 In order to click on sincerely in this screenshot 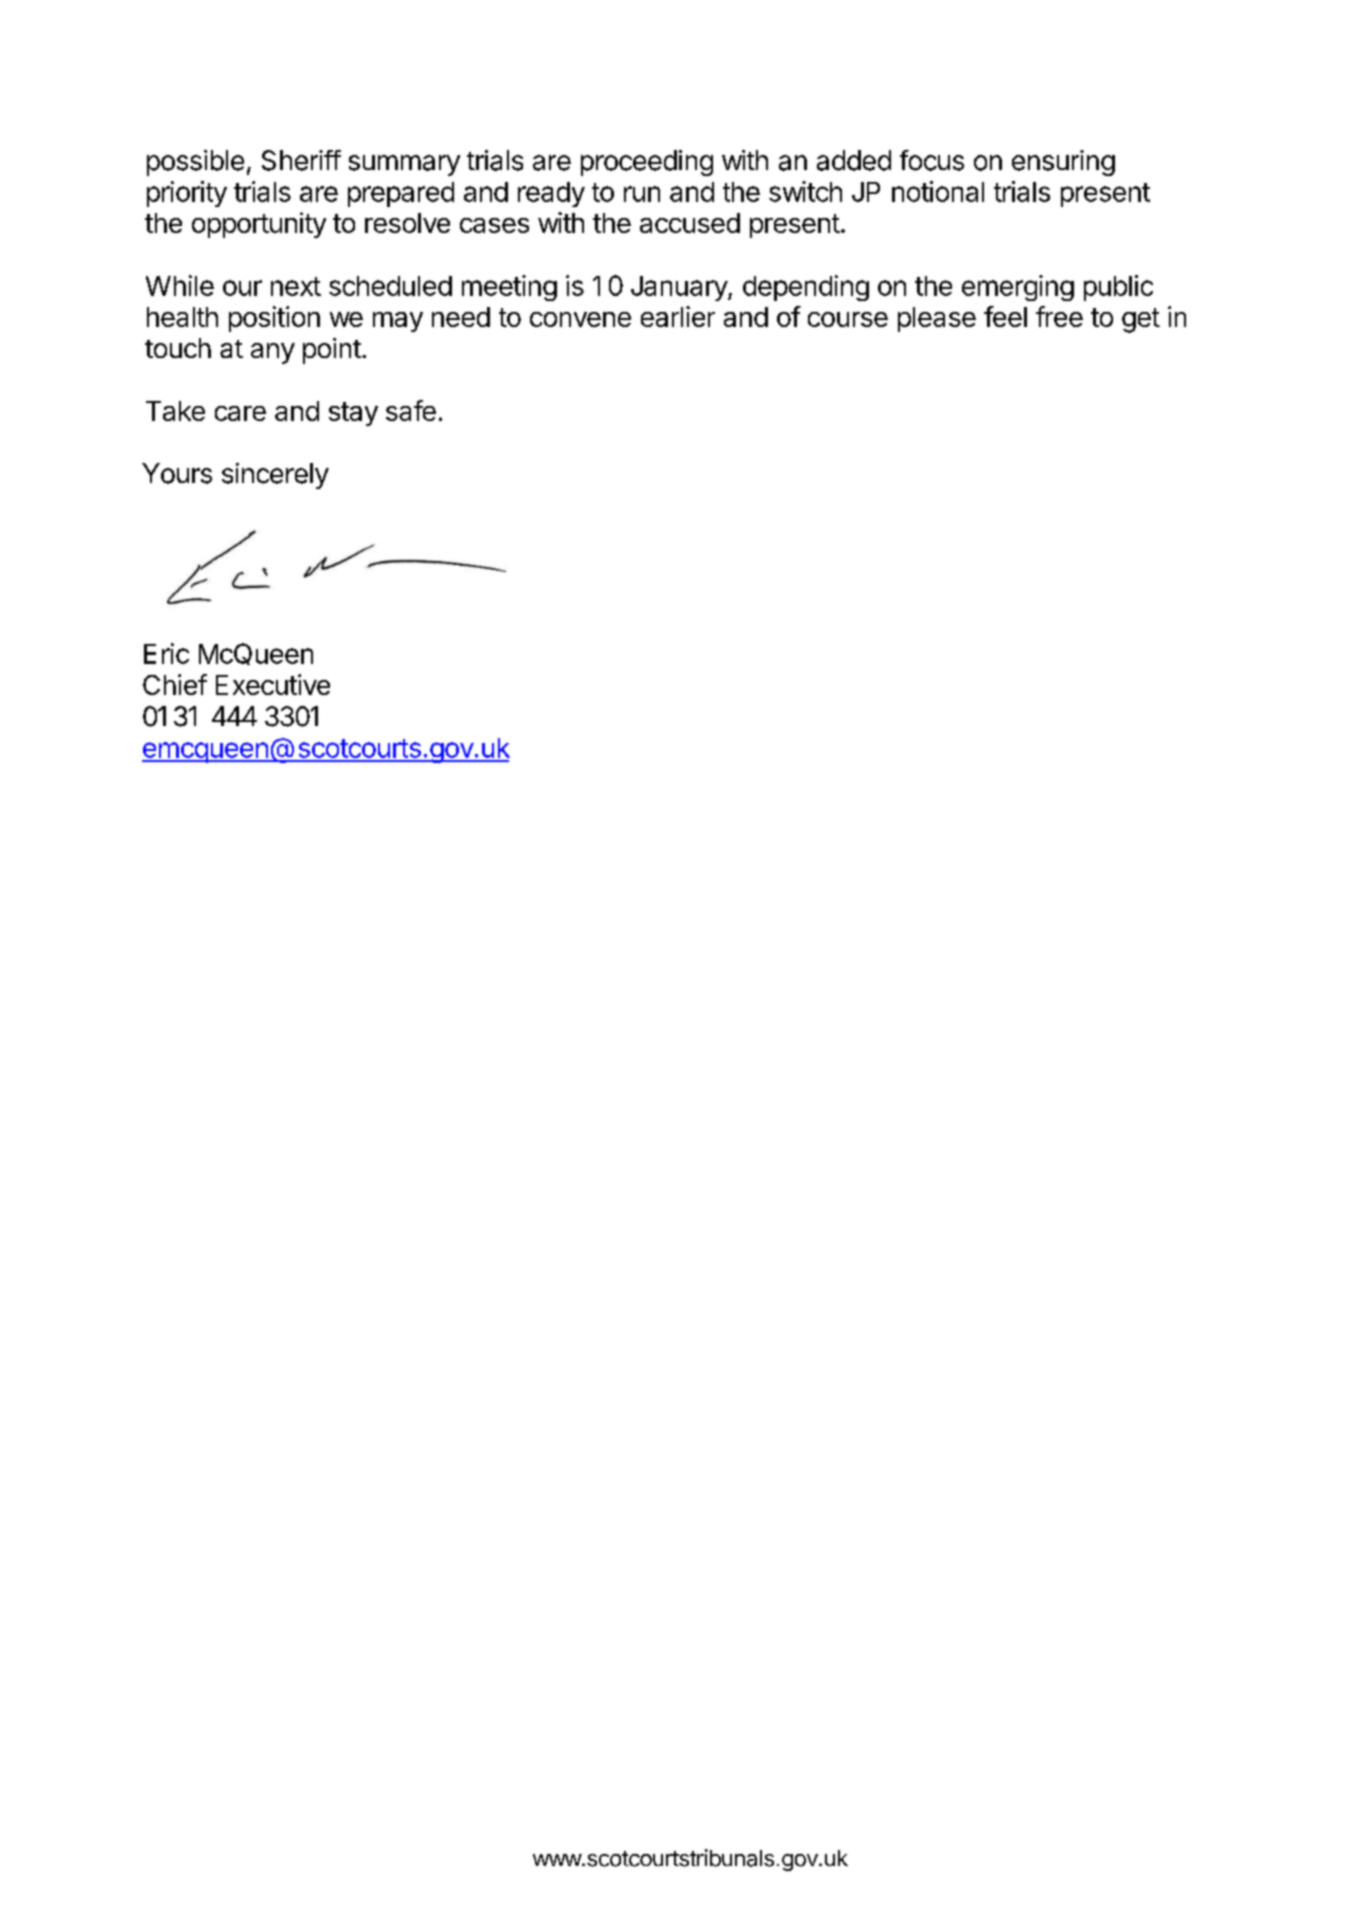, I will do `click(275, 476)`.
